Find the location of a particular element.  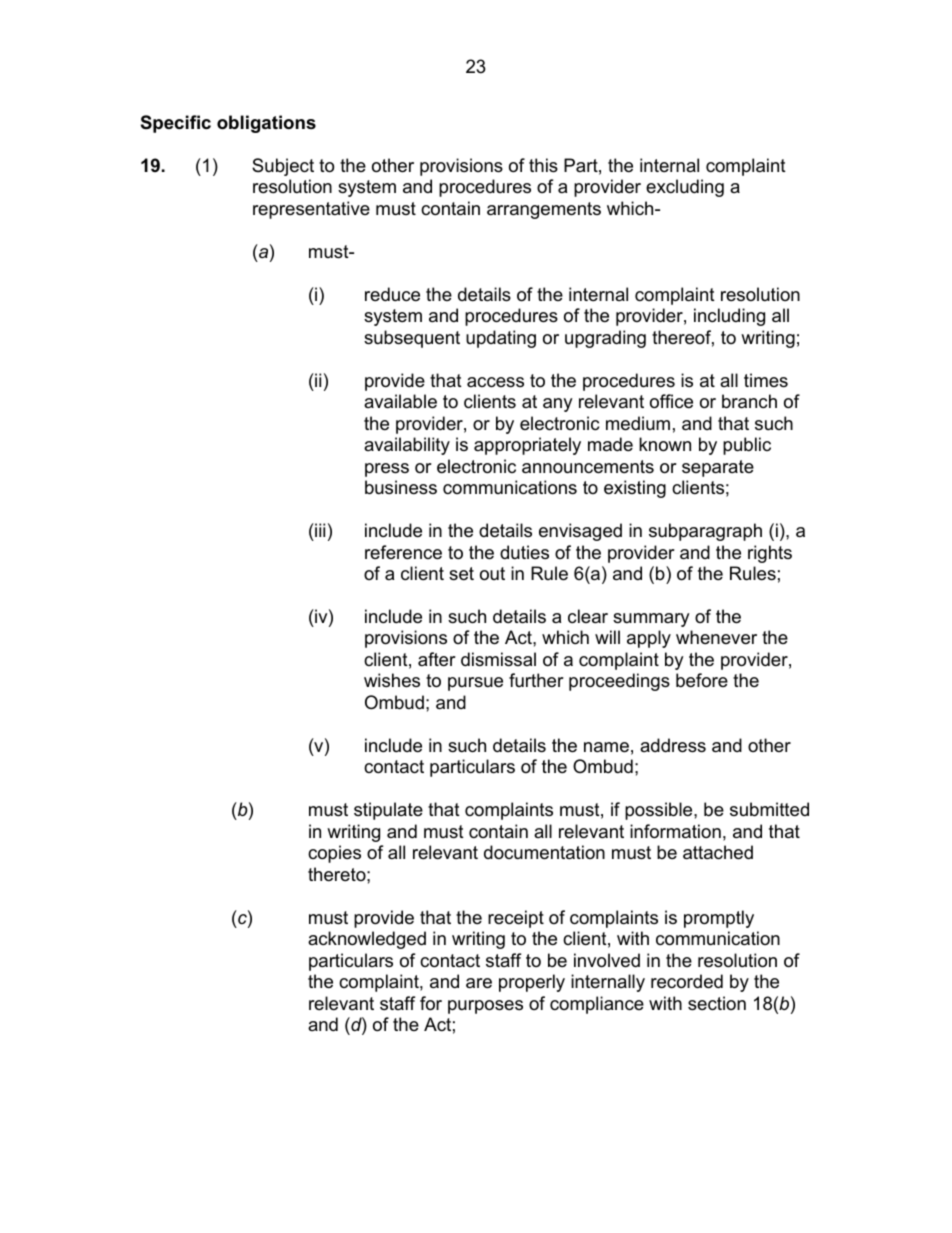

obligations is located at coordinates (266, 124).
